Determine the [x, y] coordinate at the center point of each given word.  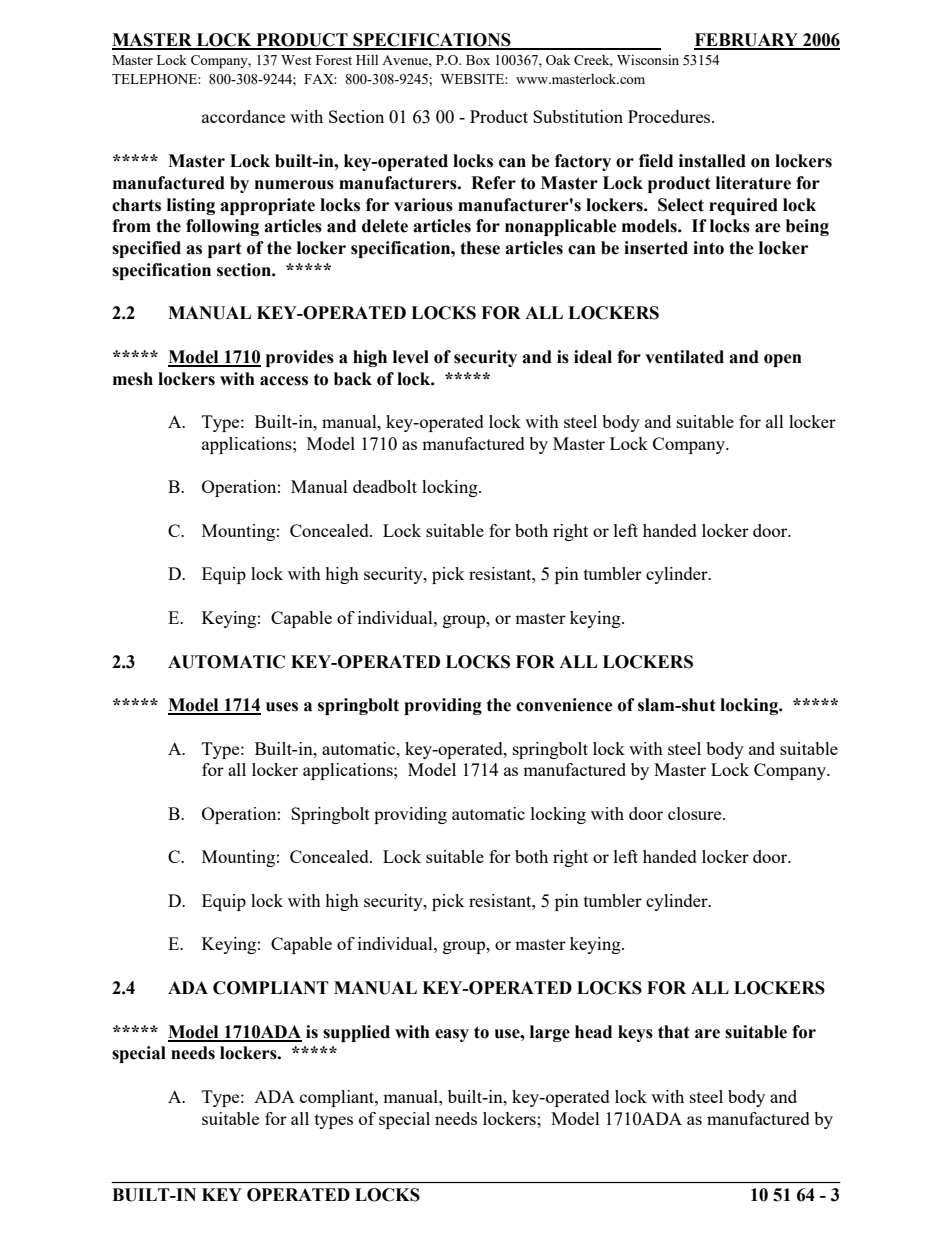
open [783, 360]
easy [452, 1035]
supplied [356, 1033]
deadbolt [385, 486]
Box [478, 60]
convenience [564, 705]
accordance [243, 116]
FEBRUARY [747, 41]
